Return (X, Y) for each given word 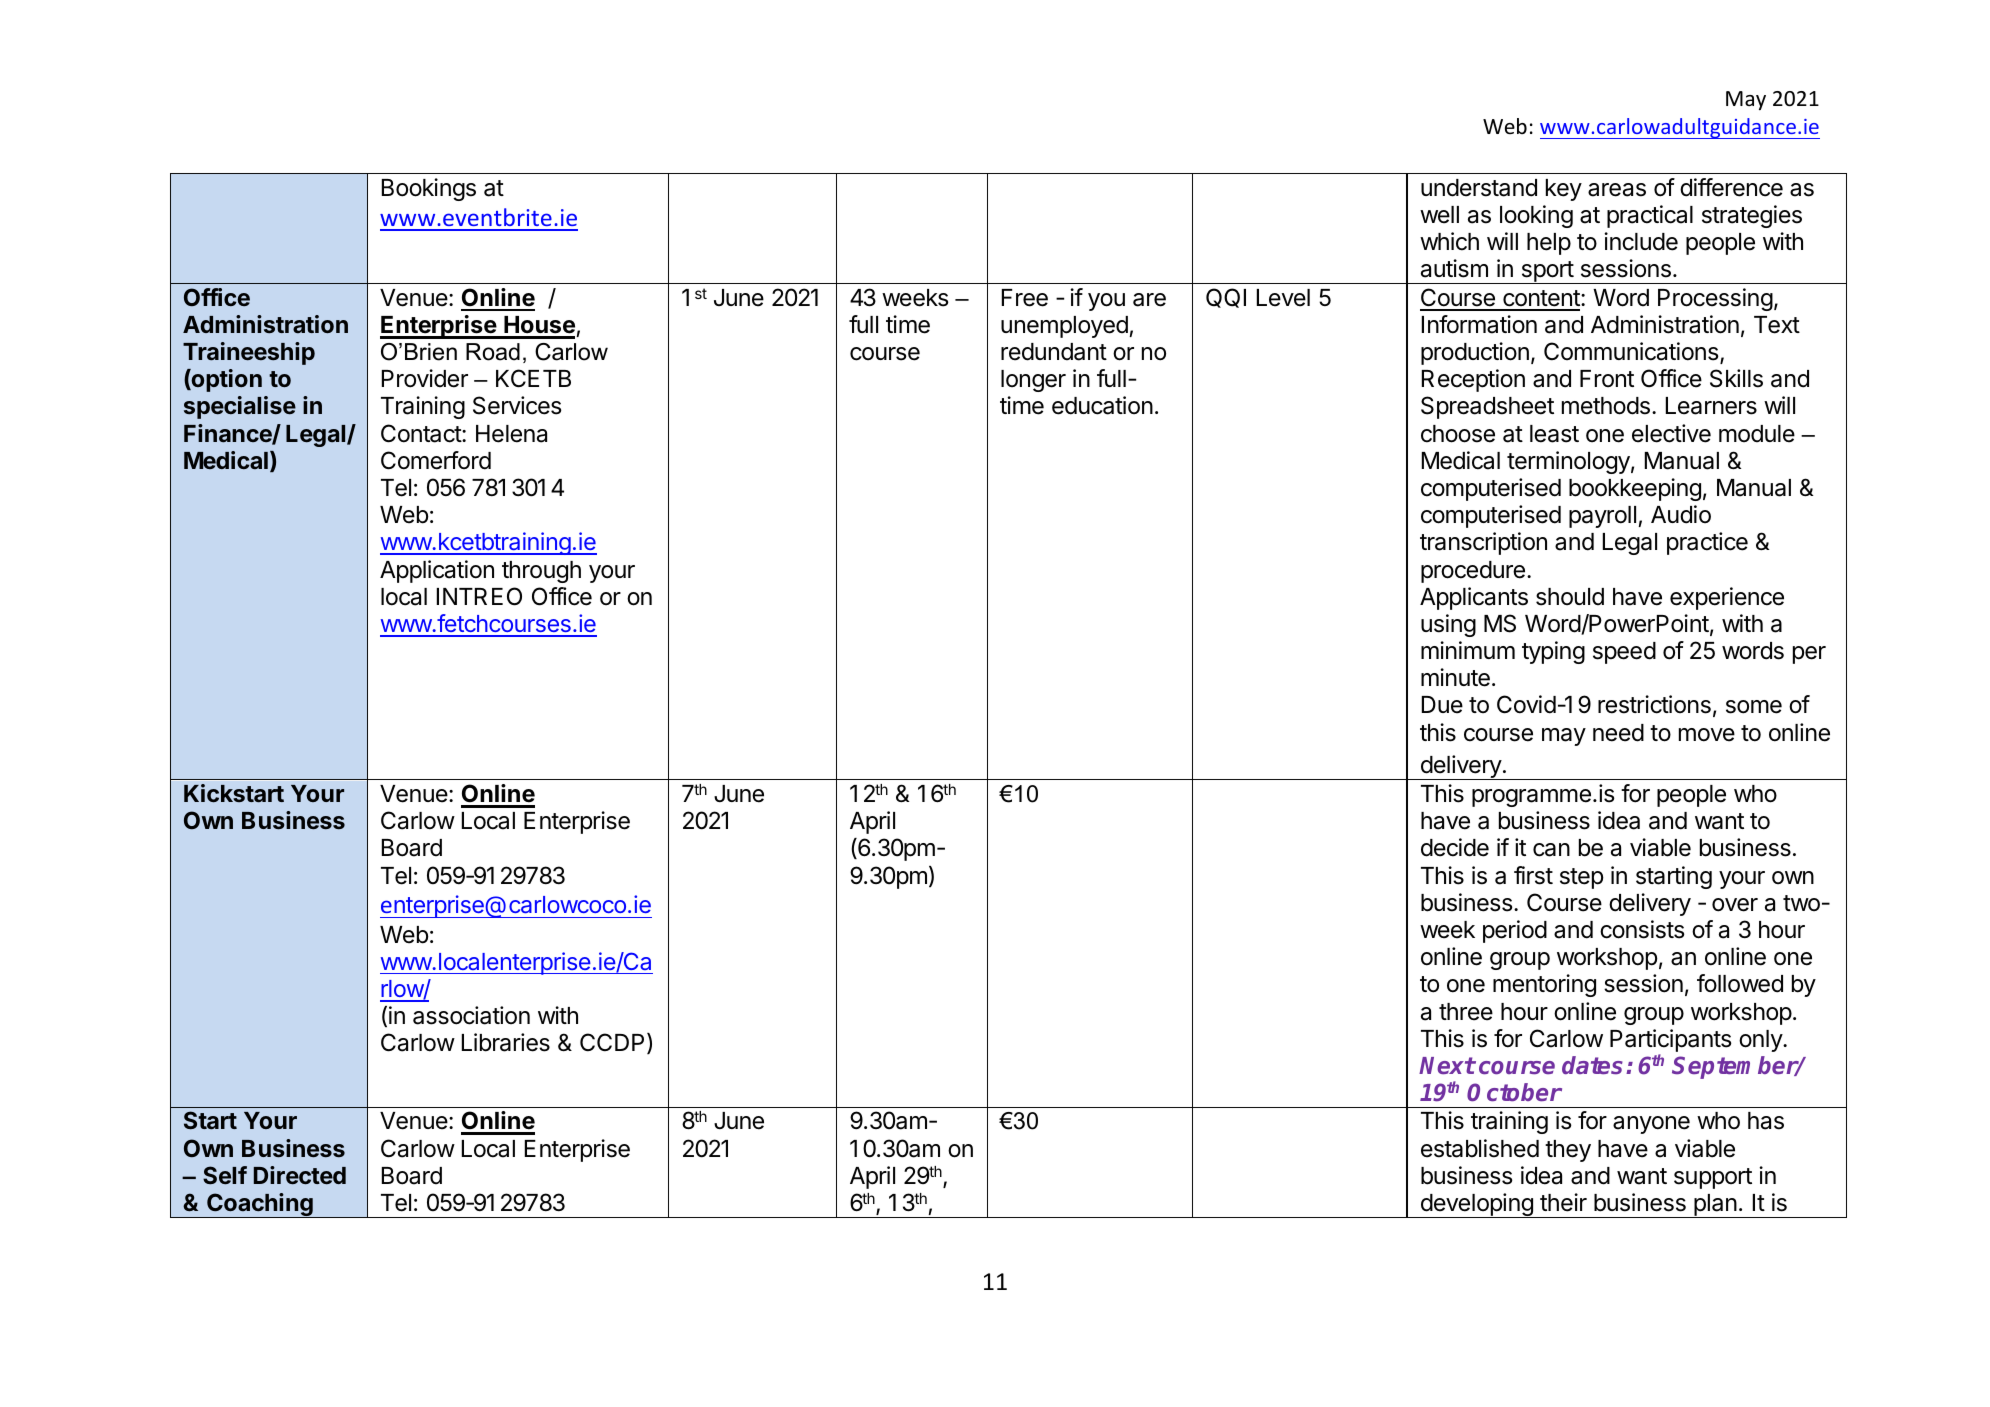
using (1448, 625)
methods (1606, 406)
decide (1455, 847)
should (1570, 597)
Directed (300, 1175)
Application (437, 571)
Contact (422, 433)
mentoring (1544, 985)
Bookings (429, 189)
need (1618, 733)
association (471, 1015)
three (1466, 1012)
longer (1033, 381)
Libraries (506, 1042)
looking (1536, 216)
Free (1025, 298)
